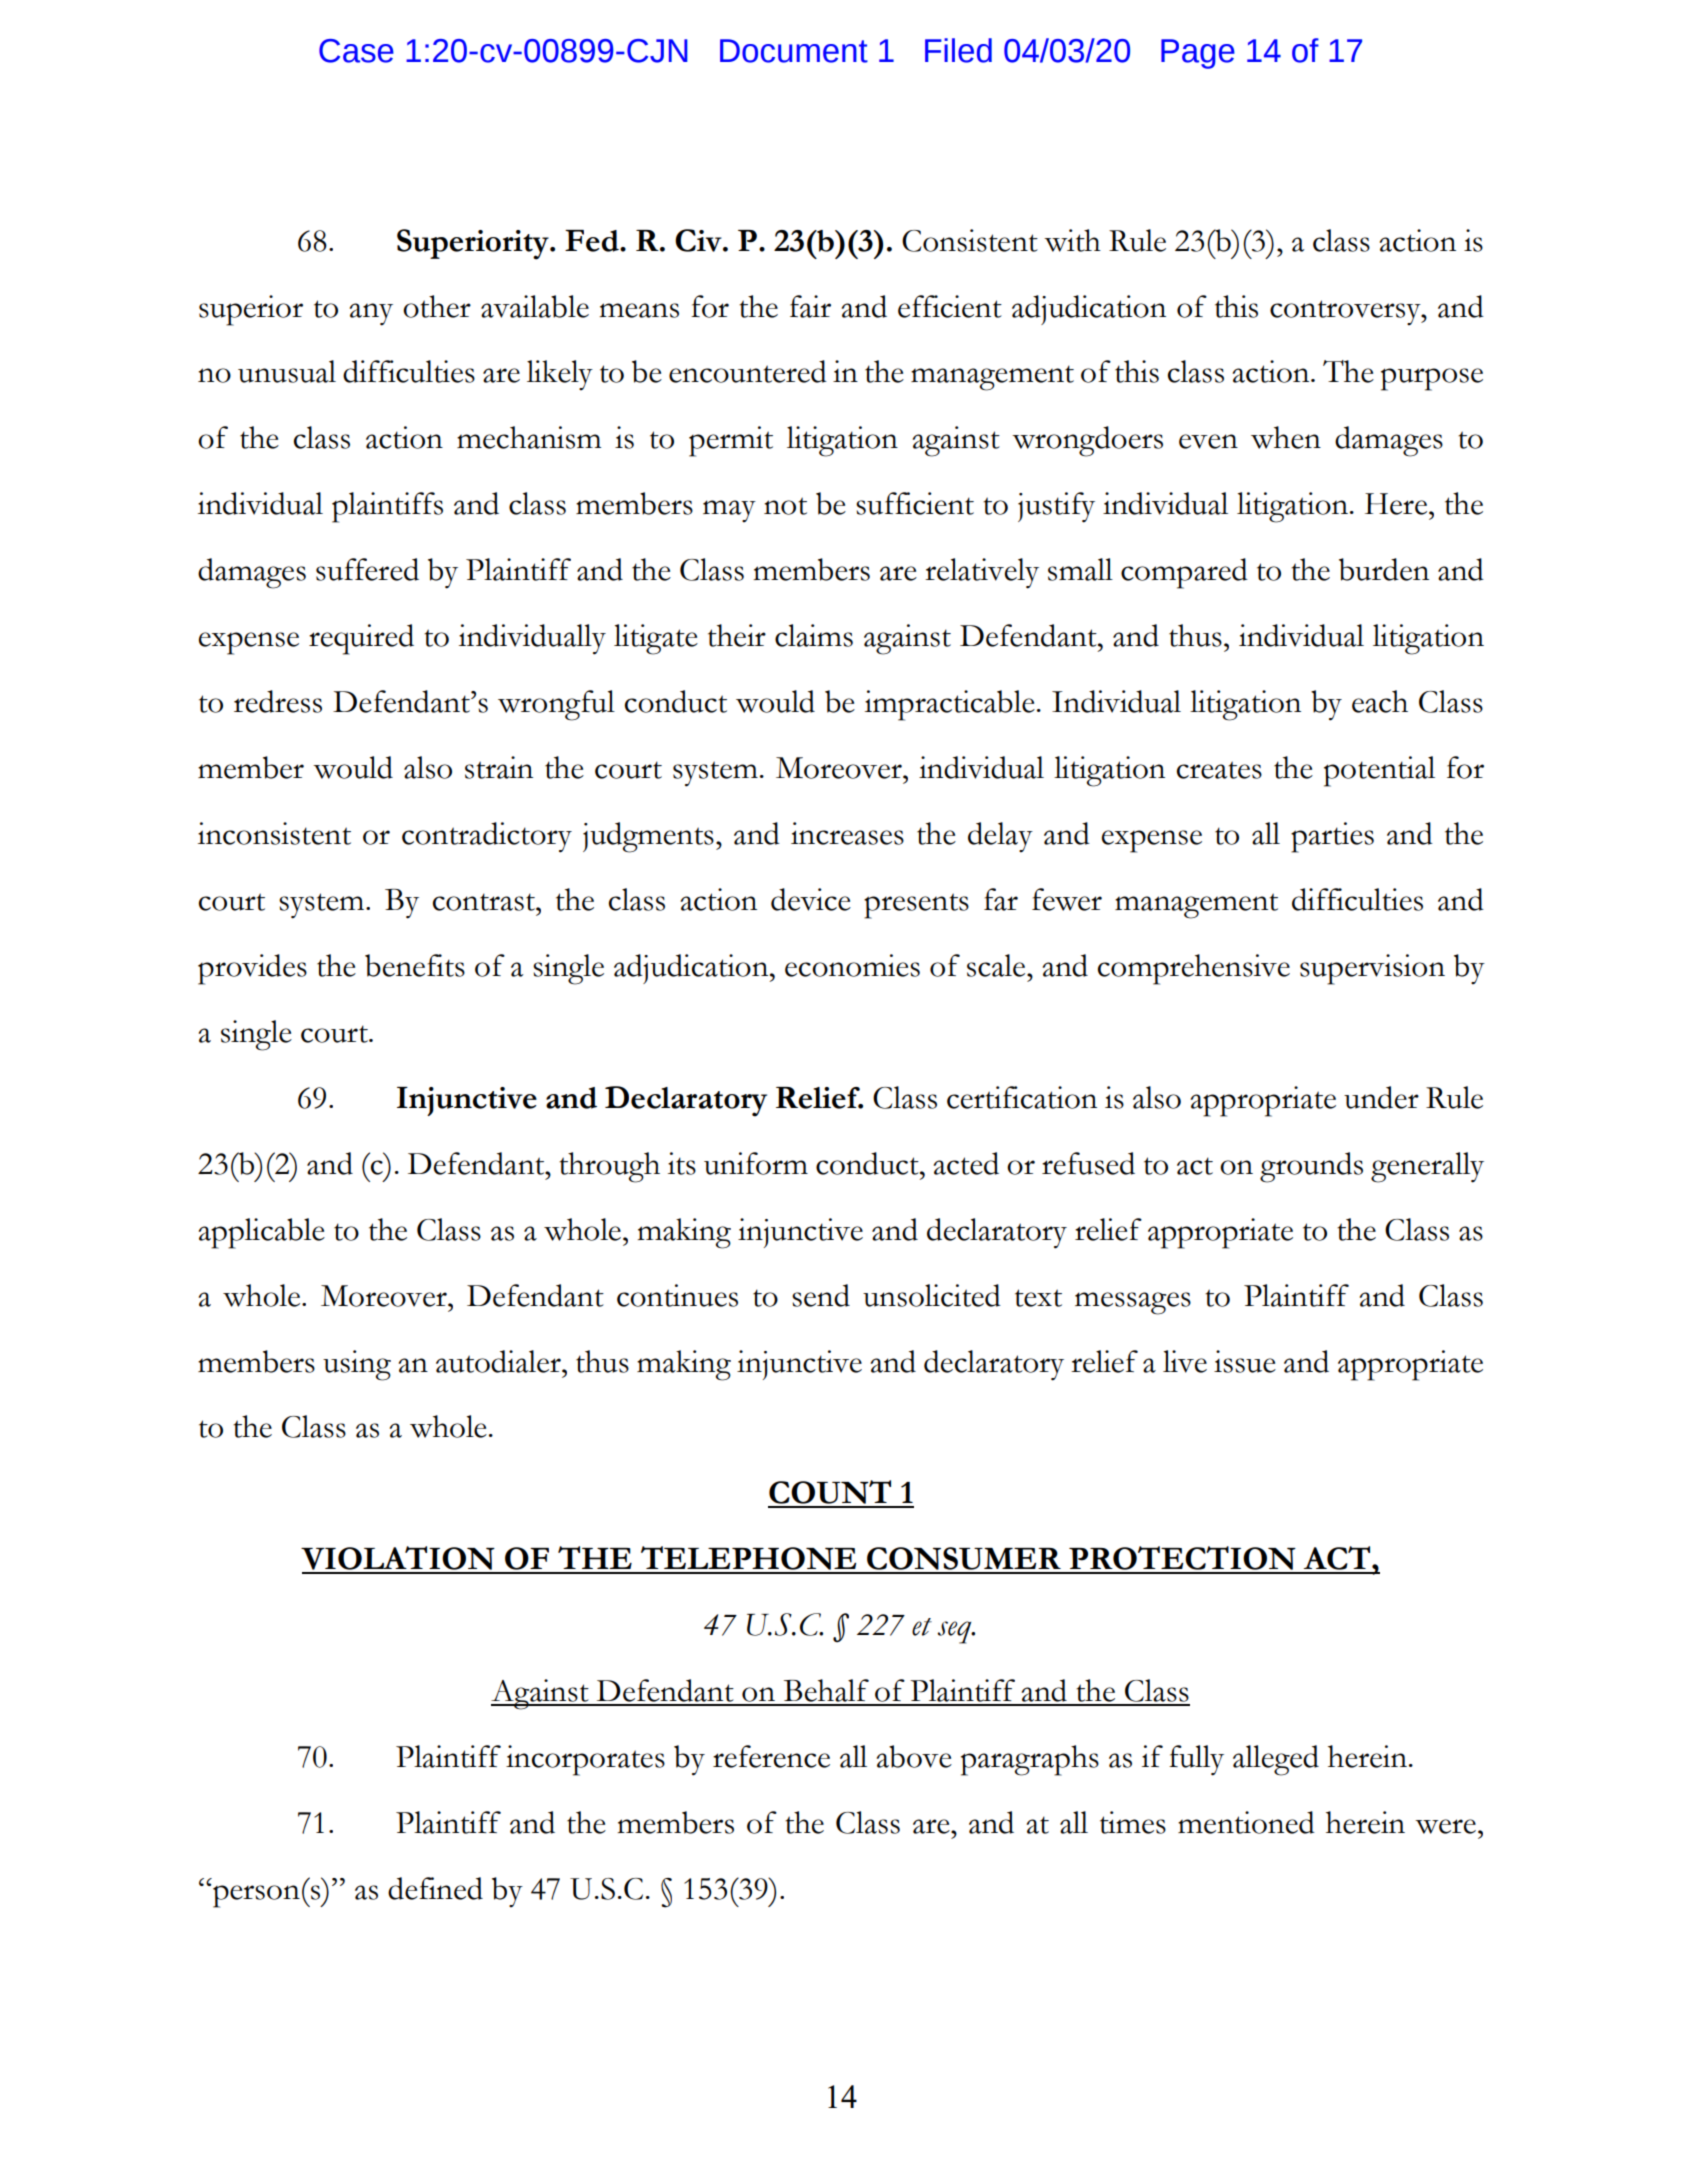  Describe the element at coordinates (852, 965) in the screenshot. I see `economies` at that location.
